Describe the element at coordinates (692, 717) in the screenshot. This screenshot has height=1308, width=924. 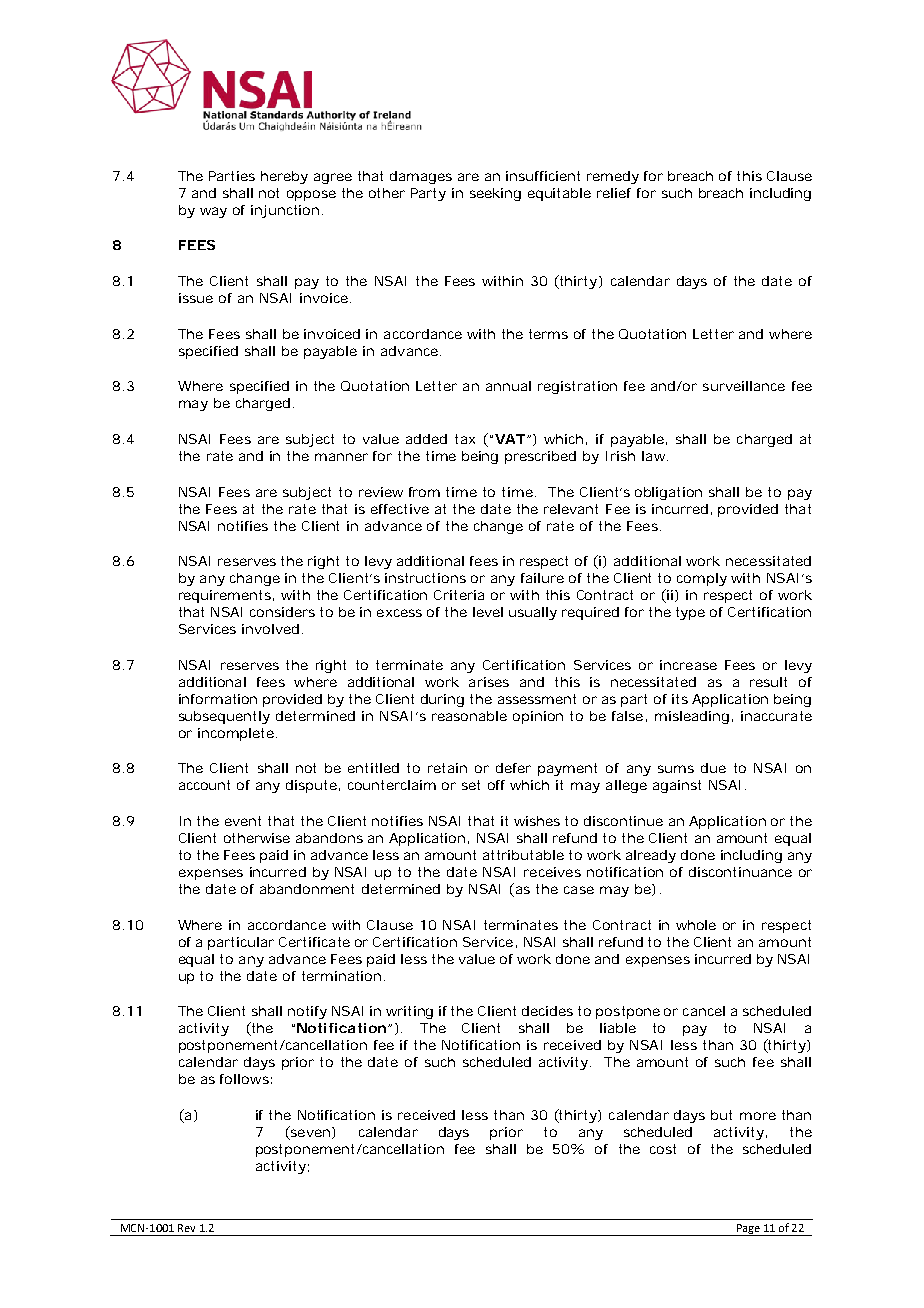
I see `misleading` at that location.
